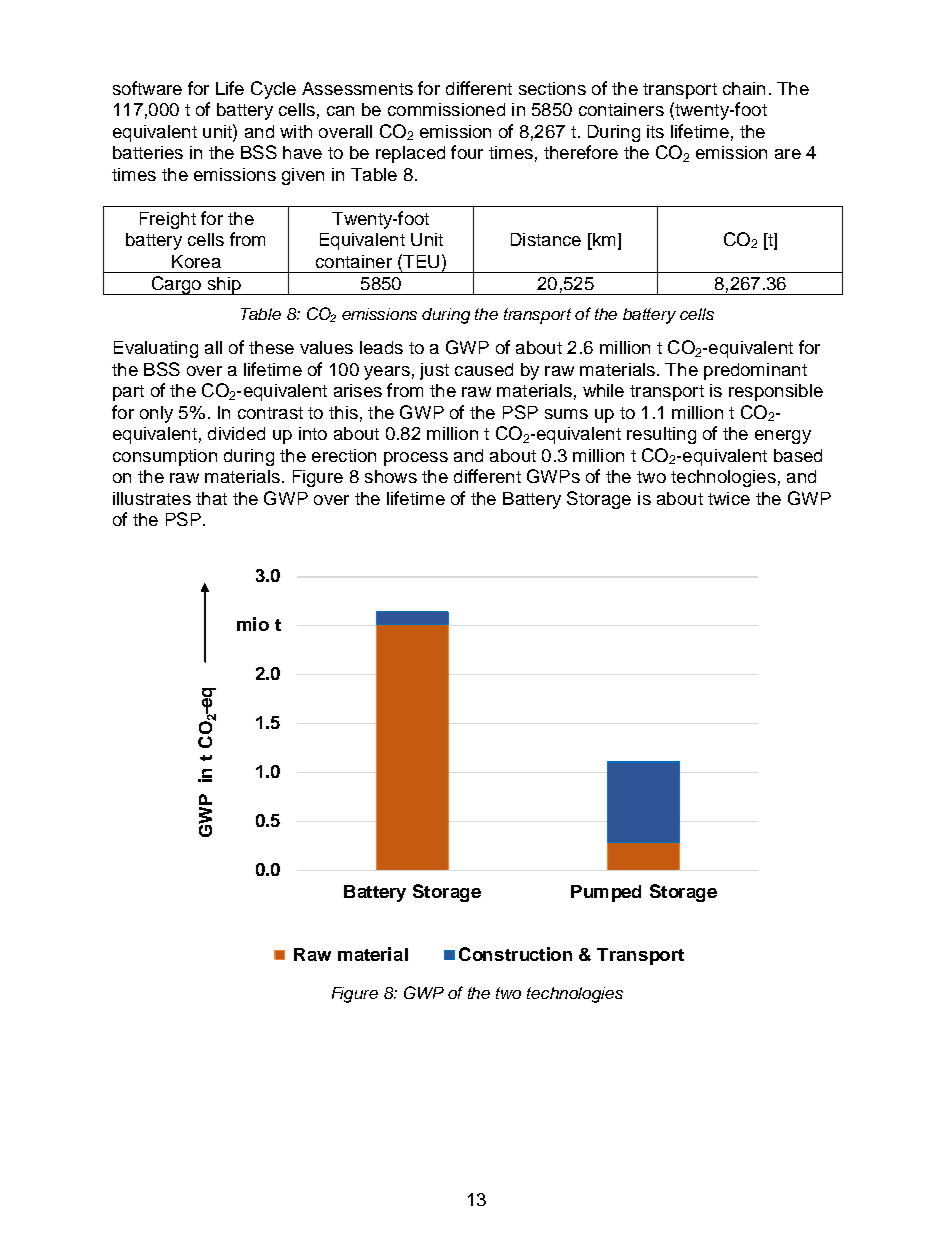 Image resolution: width=952 pixels, height=1233 pixels. Describe the element at coordinates (729, 498) in the screenshot. I see `twice` at that location.
